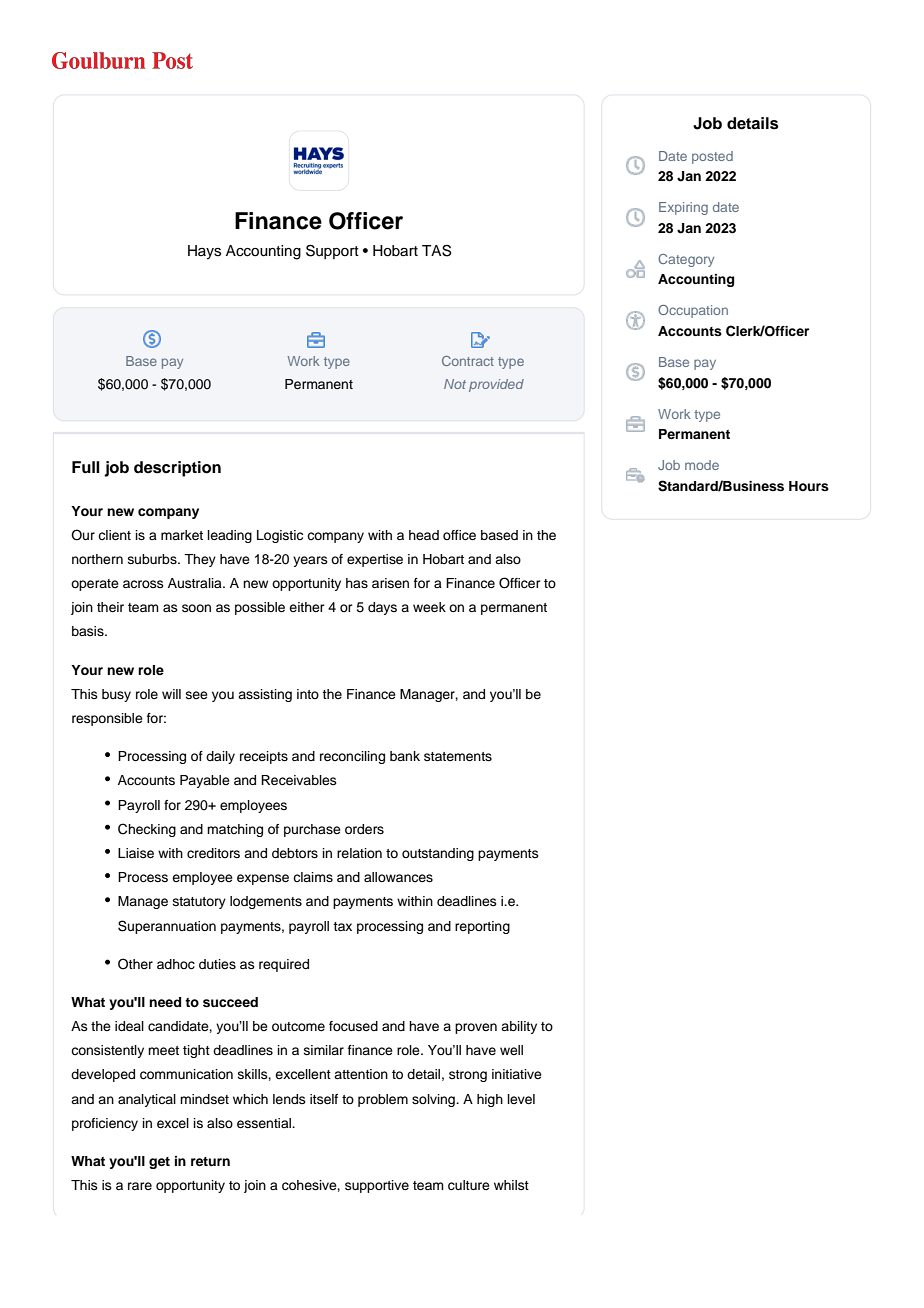 This screenshot has height=1308, width=924. Describe the element at coordinates (809, 486) in the screenshot. I see `Hours` at that location.
